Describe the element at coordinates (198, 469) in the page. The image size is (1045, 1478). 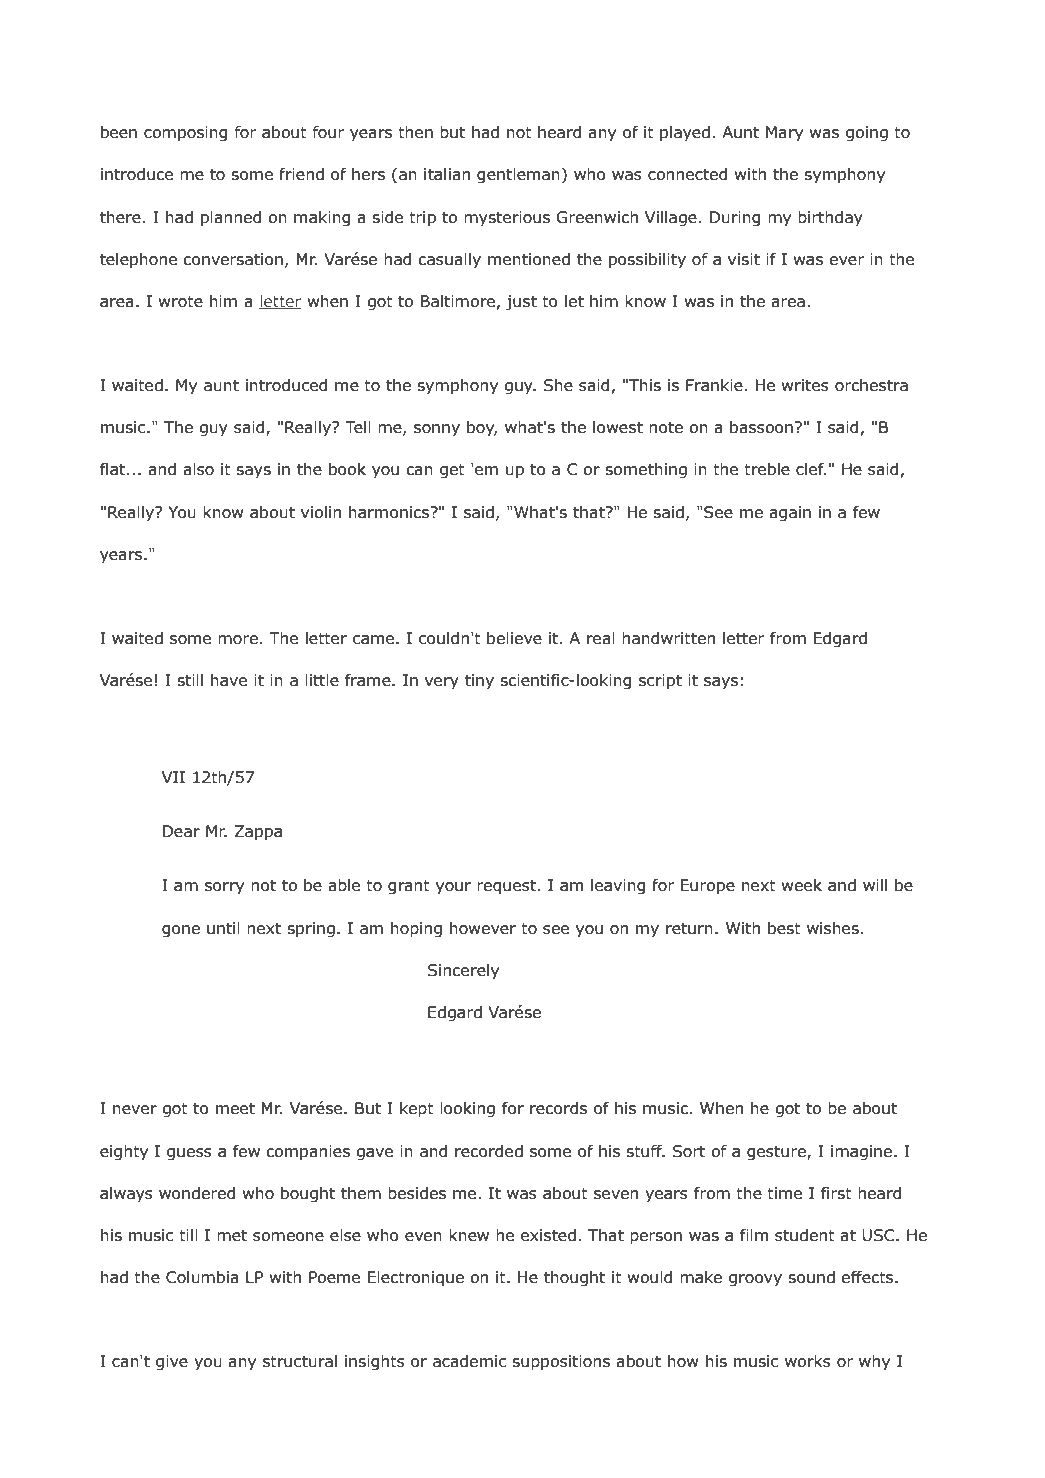
I see `also` at that location.
